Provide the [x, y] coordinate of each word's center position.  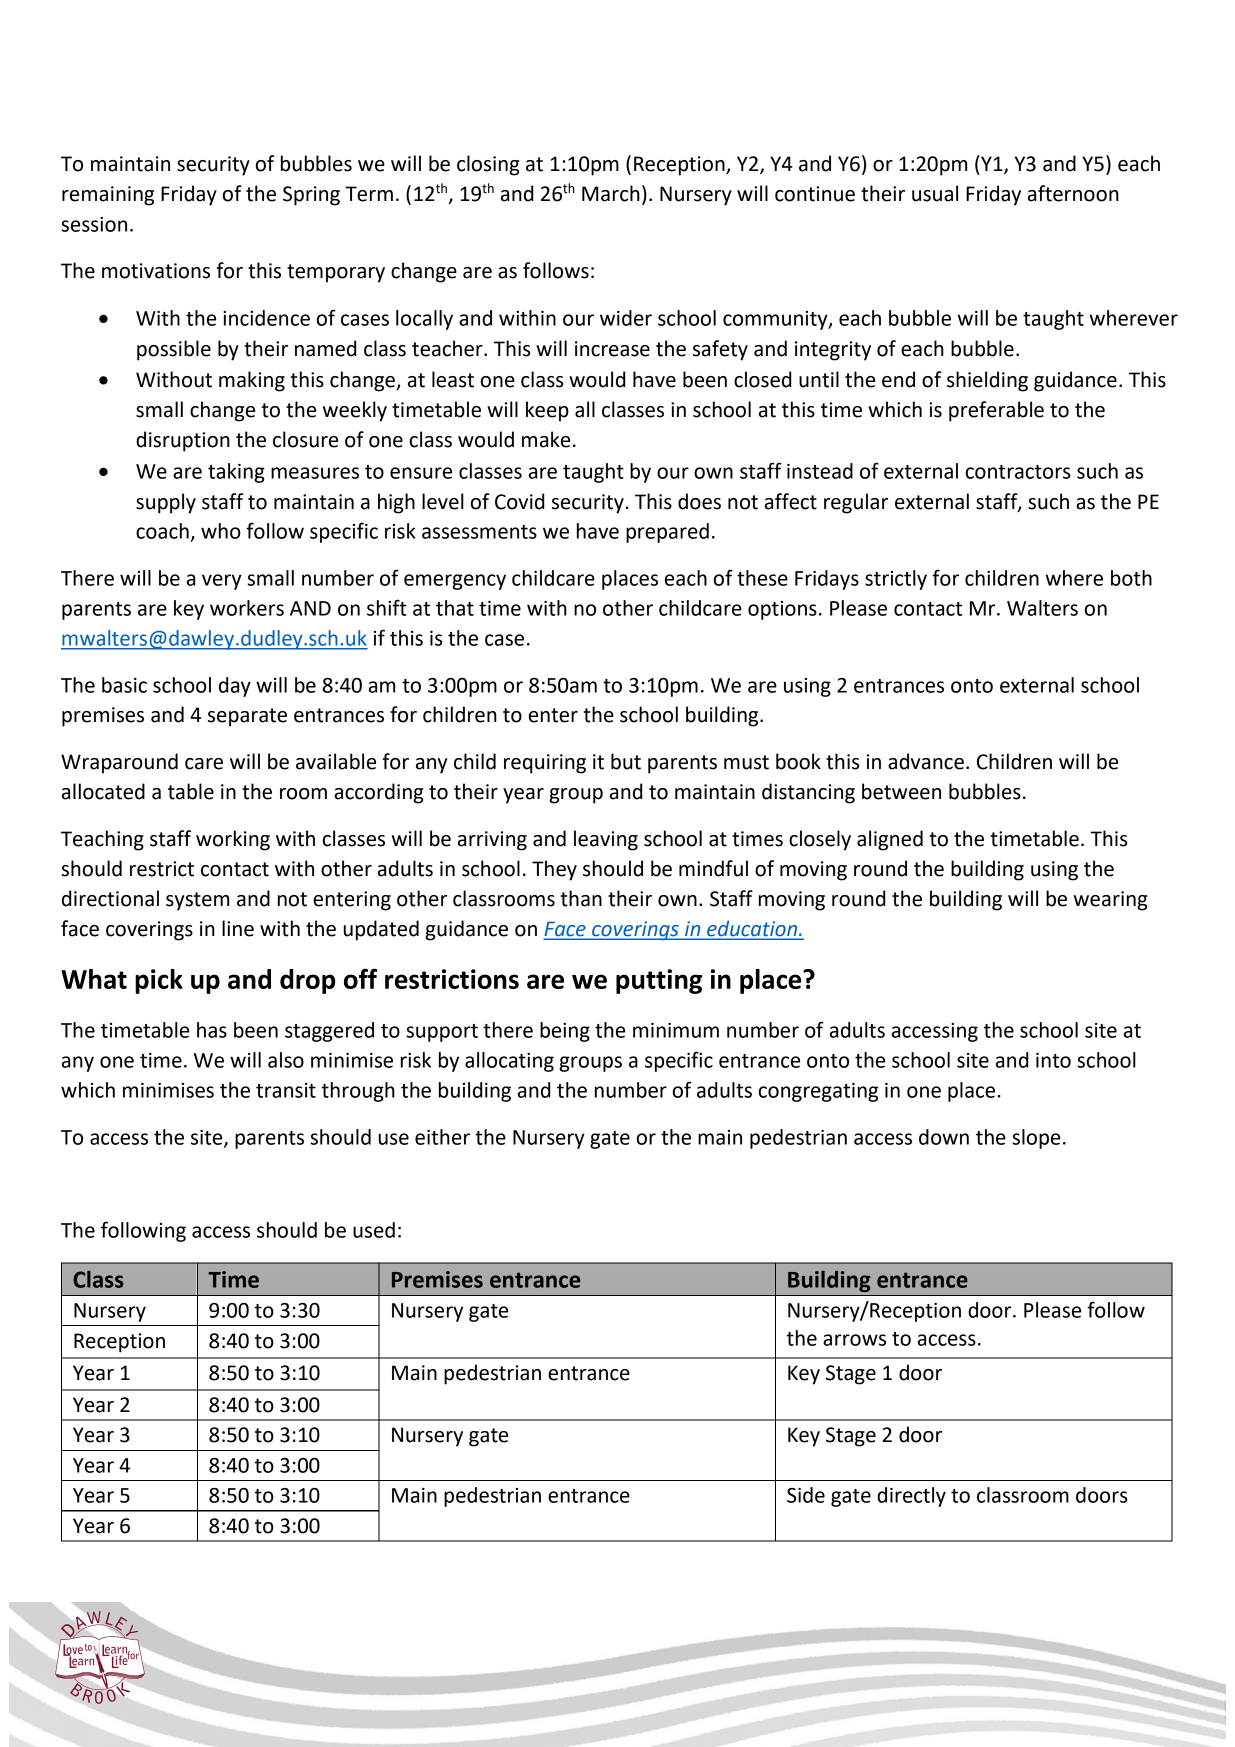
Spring [311, 196]
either [442, 1137]
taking [236, 473]
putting [659, 981]
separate [247, 717]
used [374, 1230]
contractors [1018, 472]
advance [926, 761]
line [238, 928]
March [611, 193]
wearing [1110, 901]
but [626, 761]
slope [1036, 1139]
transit [286, 1090]
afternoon [1073, 193]
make [546, 439]
